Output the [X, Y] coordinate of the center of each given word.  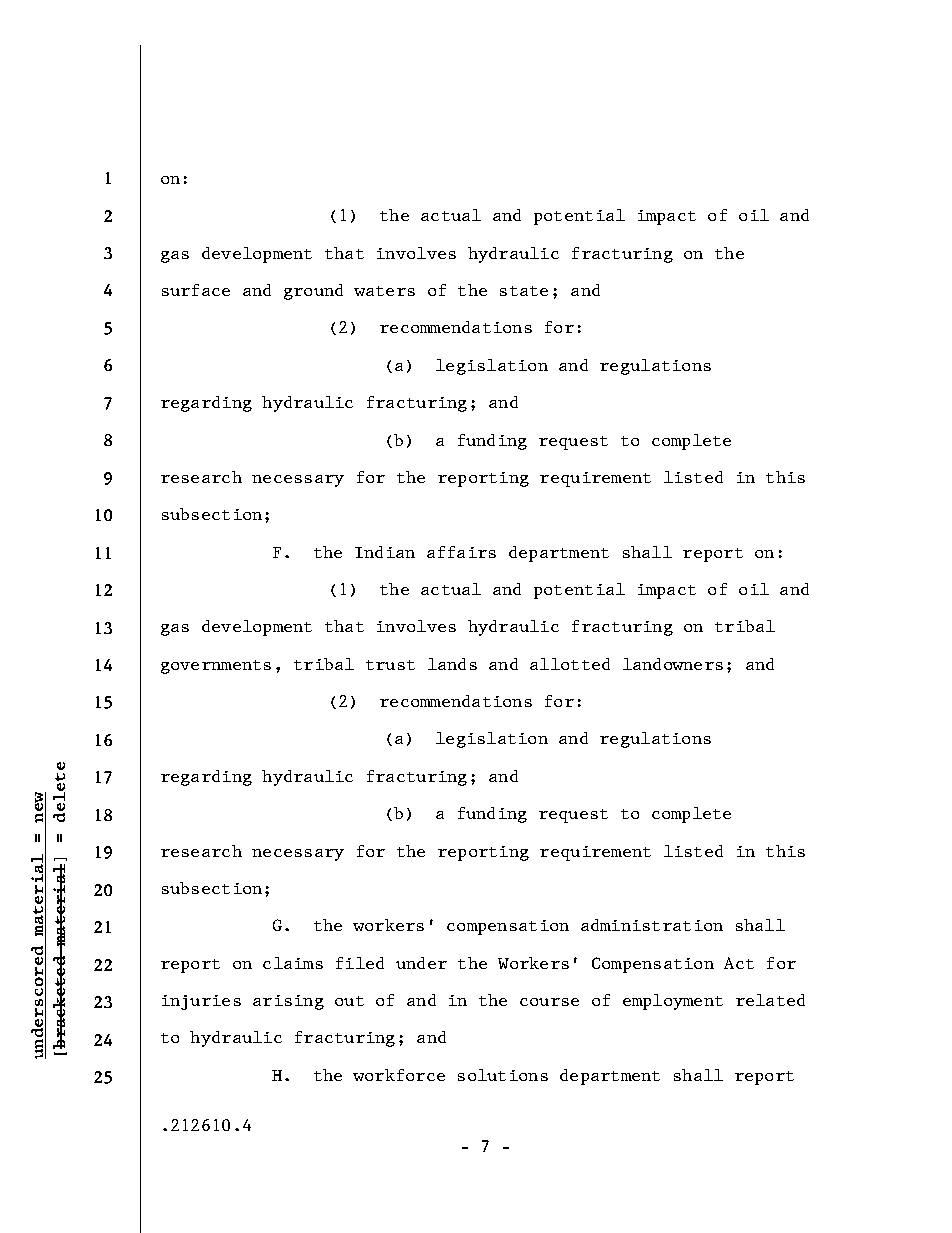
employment [673, 1002]
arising [288, 1002]
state [524, 291]
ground [313, 292]
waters [384, 291]
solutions [503, 1075]
